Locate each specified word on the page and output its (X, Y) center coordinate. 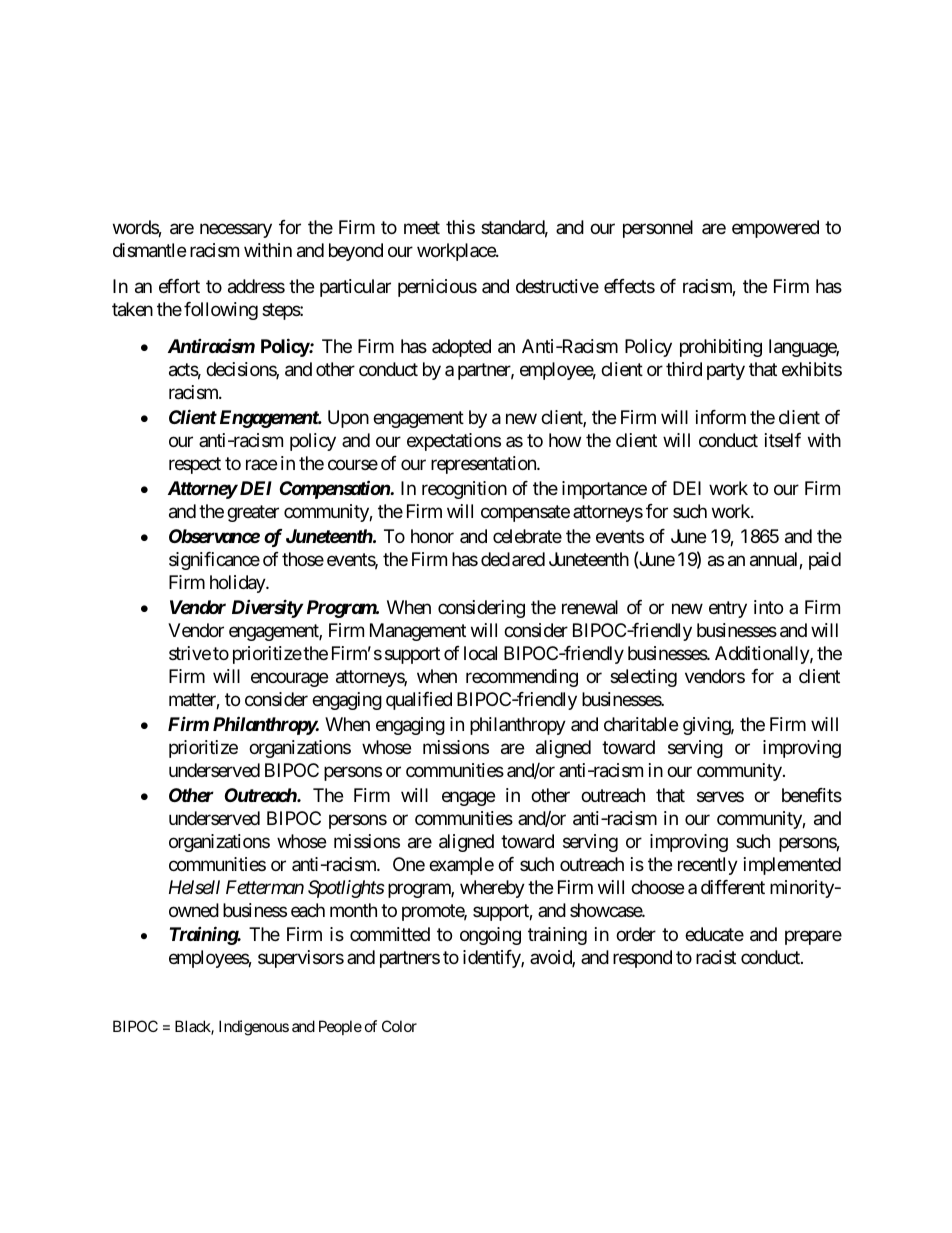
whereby (492, 889)
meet (422, 227)
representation (484, 465)
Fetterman (265, 887)
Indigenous (254, 1028)
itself (783, 440)
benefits (812, 795)
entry (728, 609)
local (480, 653)
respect (195, 465)
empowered (775, 229)
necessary (236, 230)
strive (190, 653)
